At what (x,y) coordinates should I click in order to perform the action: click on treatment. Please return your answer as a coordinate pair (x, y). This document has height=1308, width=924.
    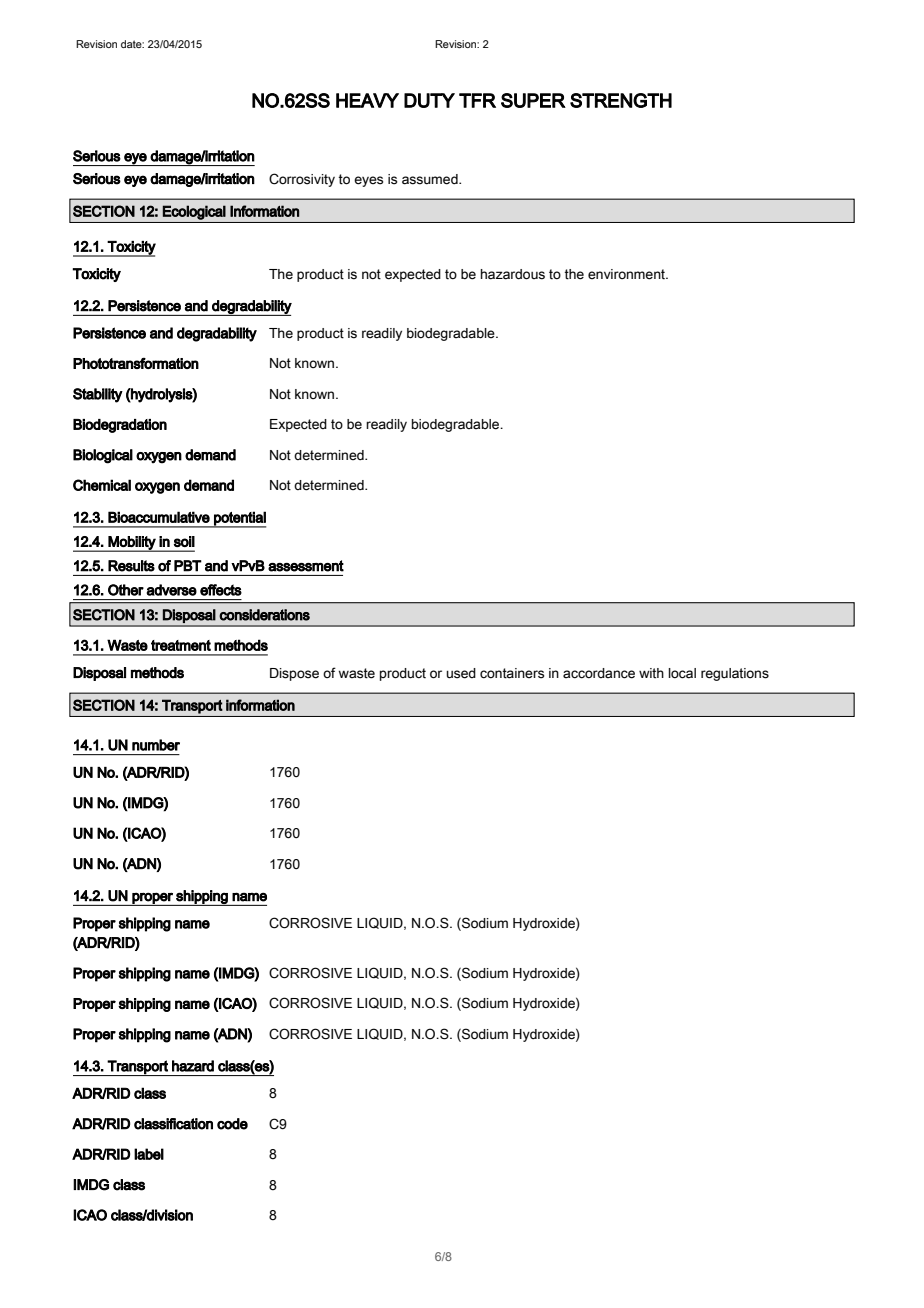
    Looking at the image, I should click on (181, 645).
